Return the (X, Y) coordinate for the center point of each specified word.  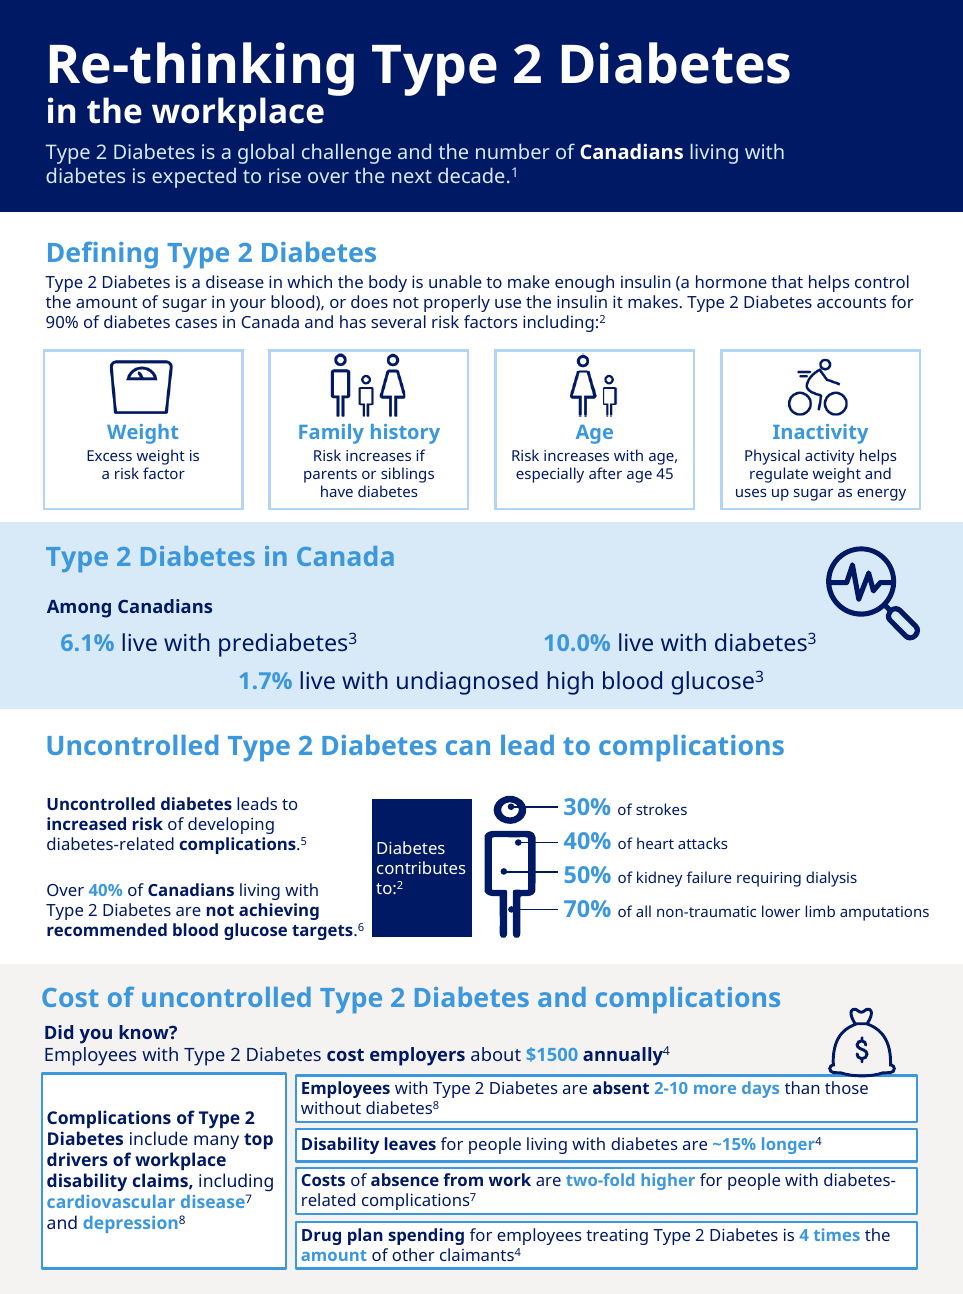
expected (194, 178)
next (412, 176)
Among (79, 609)
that (787, 281)
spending (426, 1236)
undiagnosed (467, 683)
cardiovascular (111, 1201)
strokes (661, 809)
